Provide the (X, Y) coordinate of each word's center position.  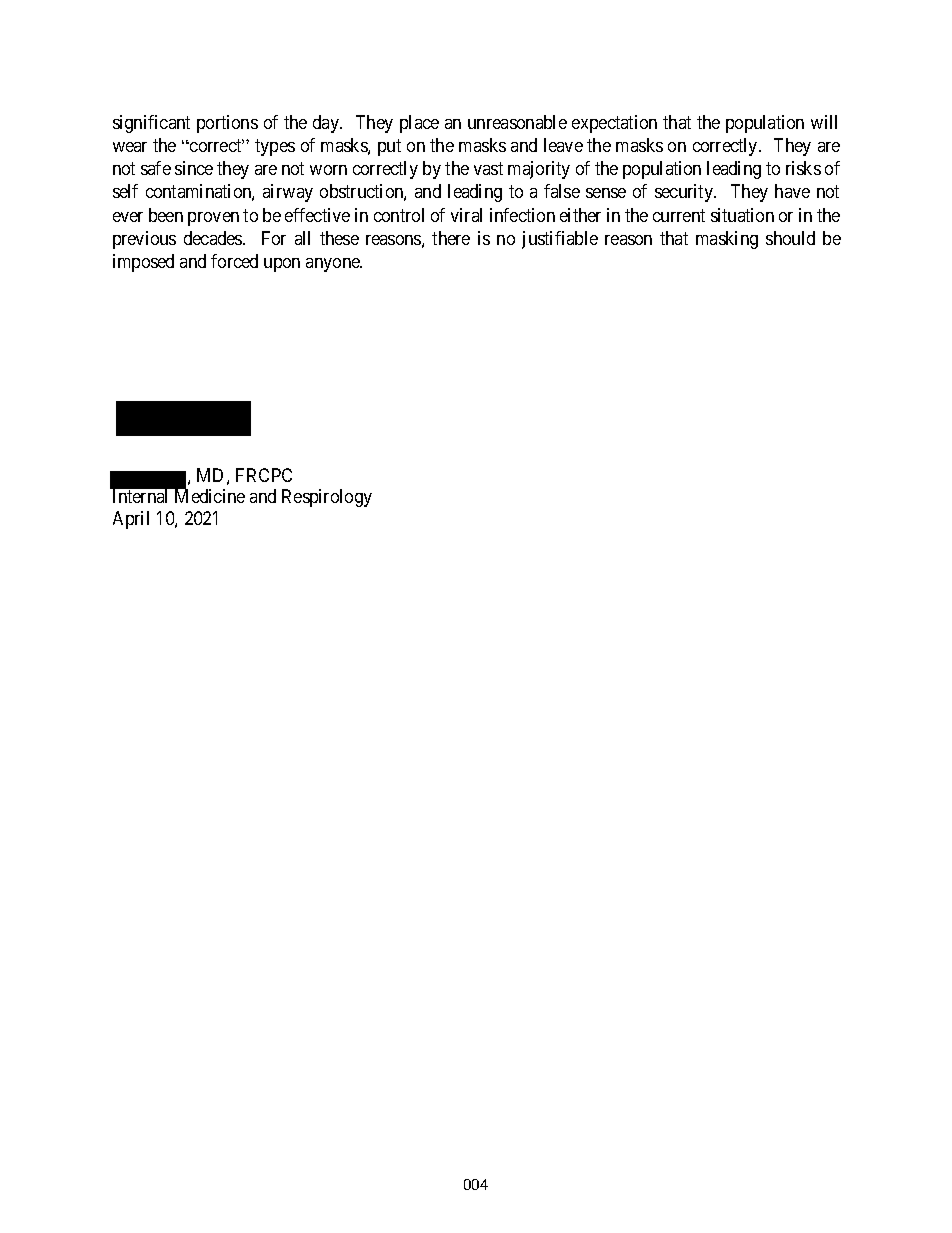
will (824, 122)
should (790, 238)
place (419, 124)
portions (227, 124)
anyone (334, 265)
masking (727, 240)
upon (282, 265)
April (131, 520)
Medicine (210, 496)
